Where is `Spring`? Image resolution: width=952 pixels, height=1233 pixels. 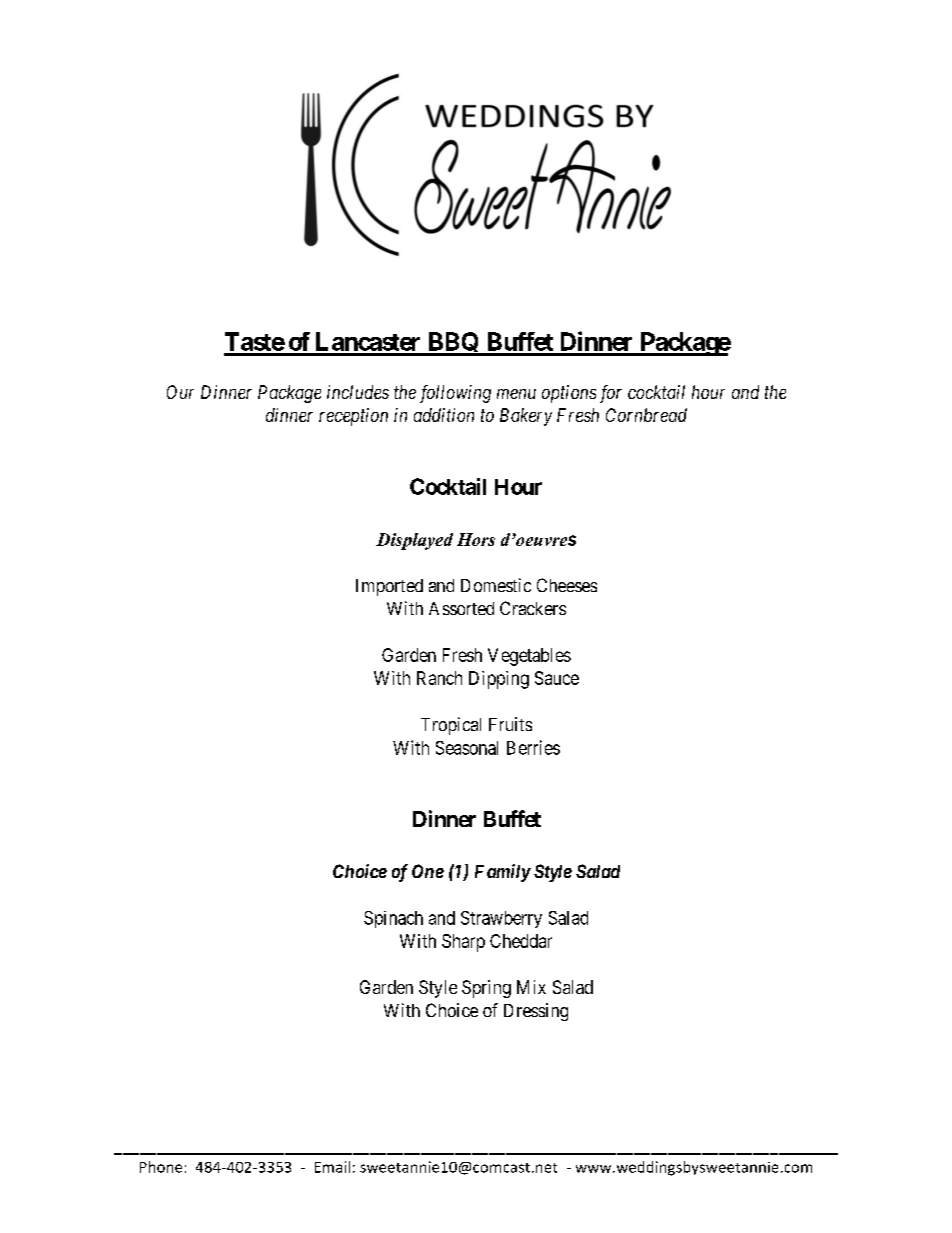 Spring is located at coordinates (486, 989).
